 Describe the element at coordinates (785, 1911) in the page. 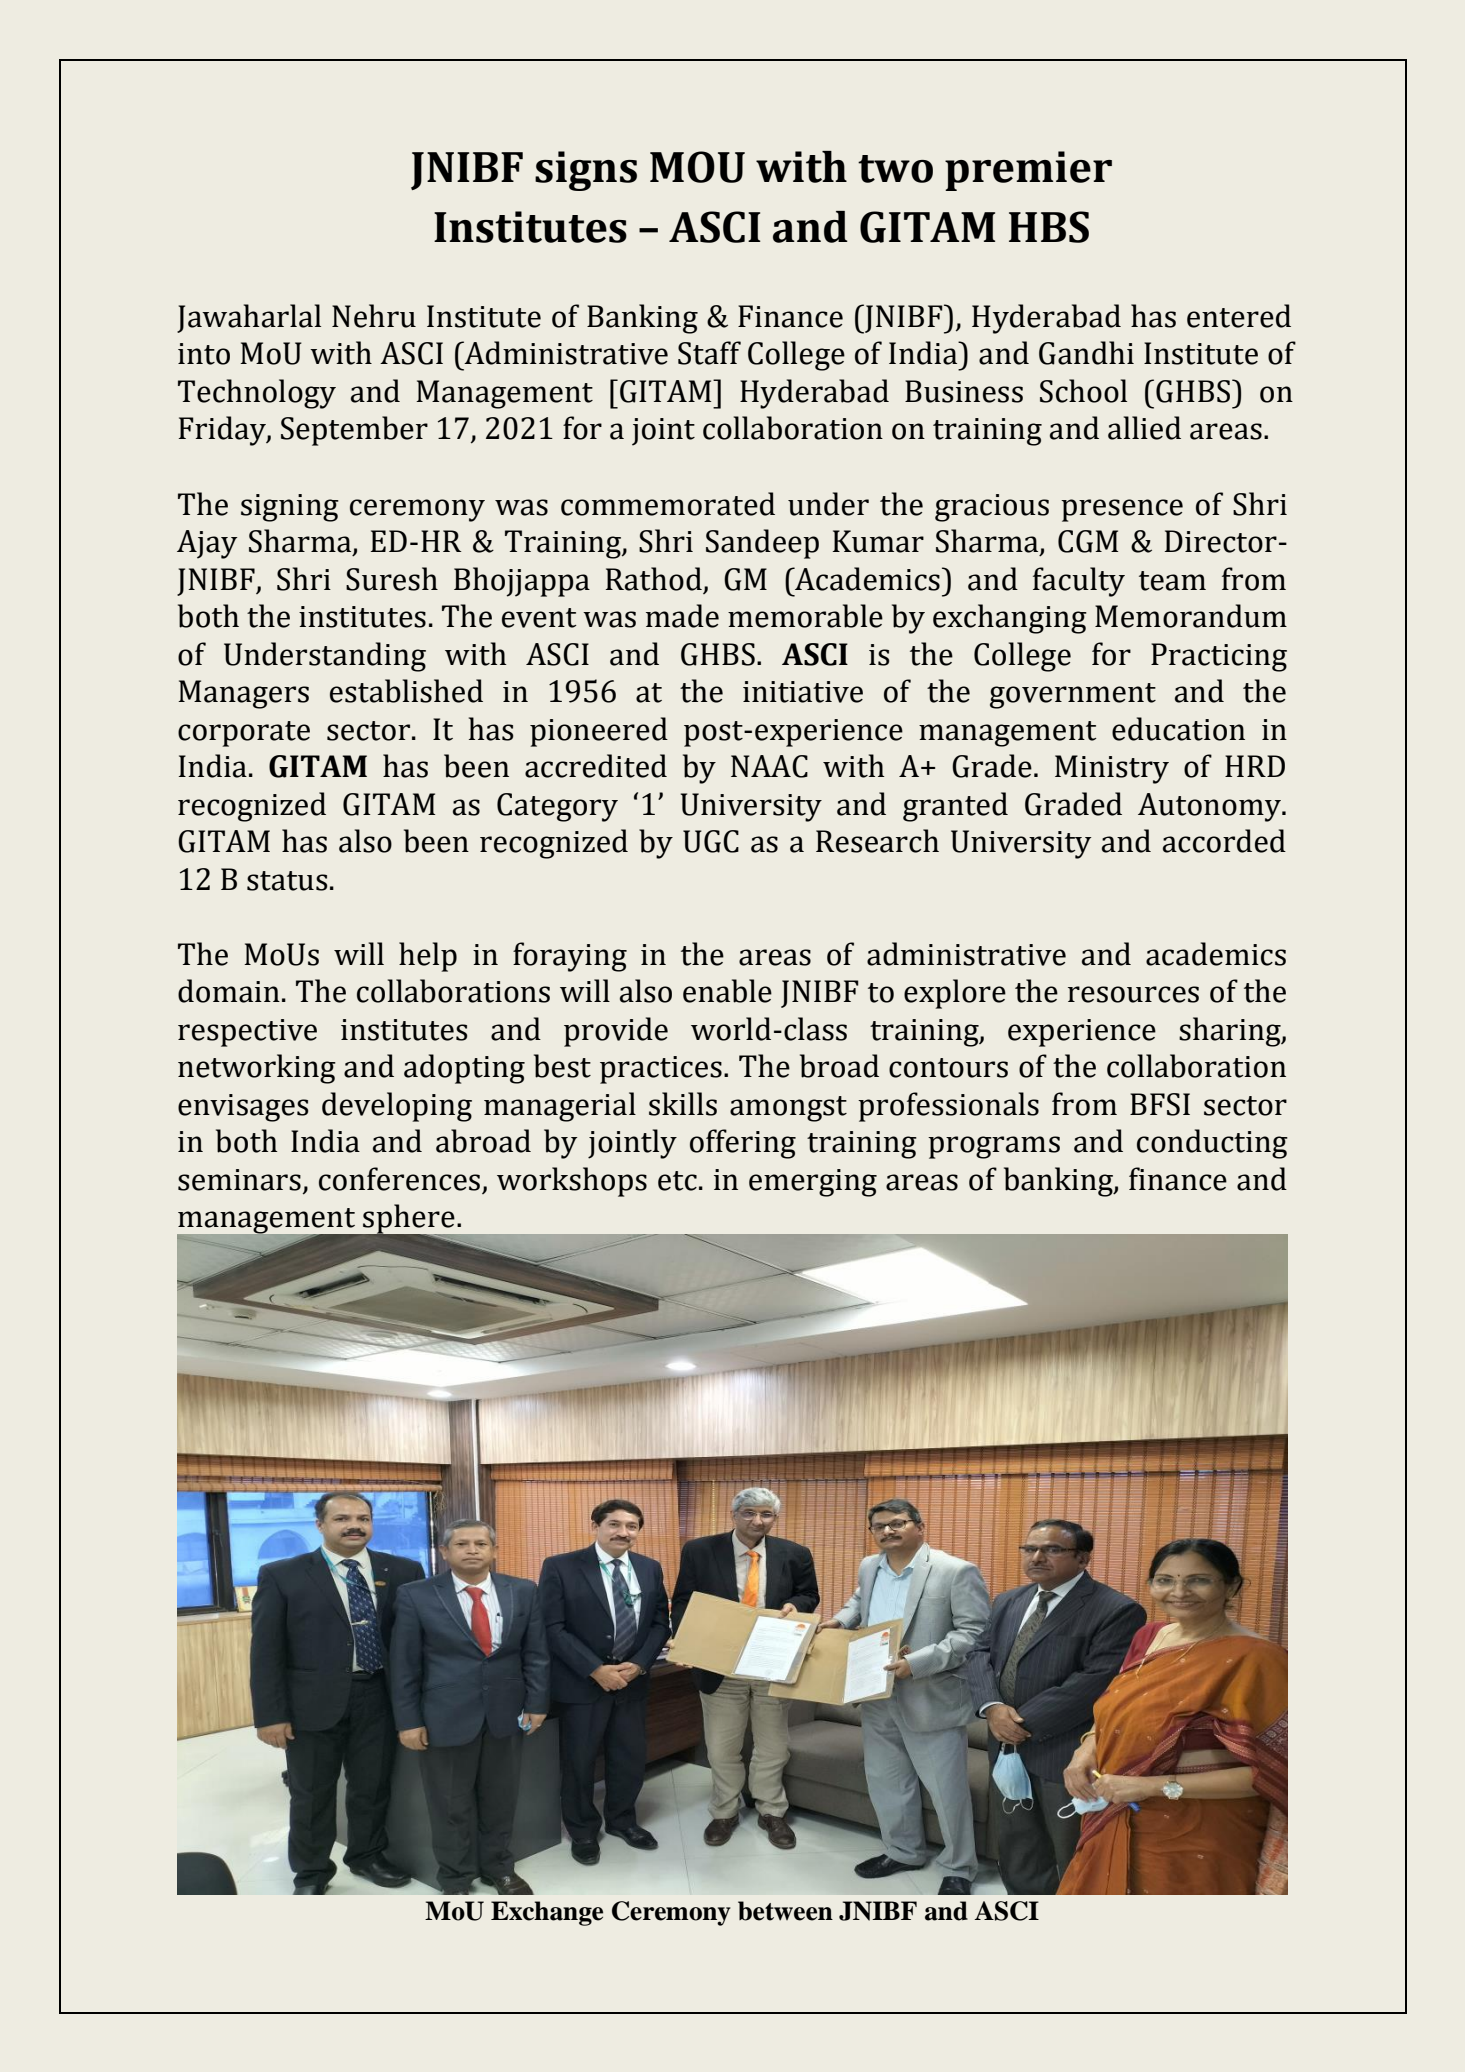

I see `between` at that location.
